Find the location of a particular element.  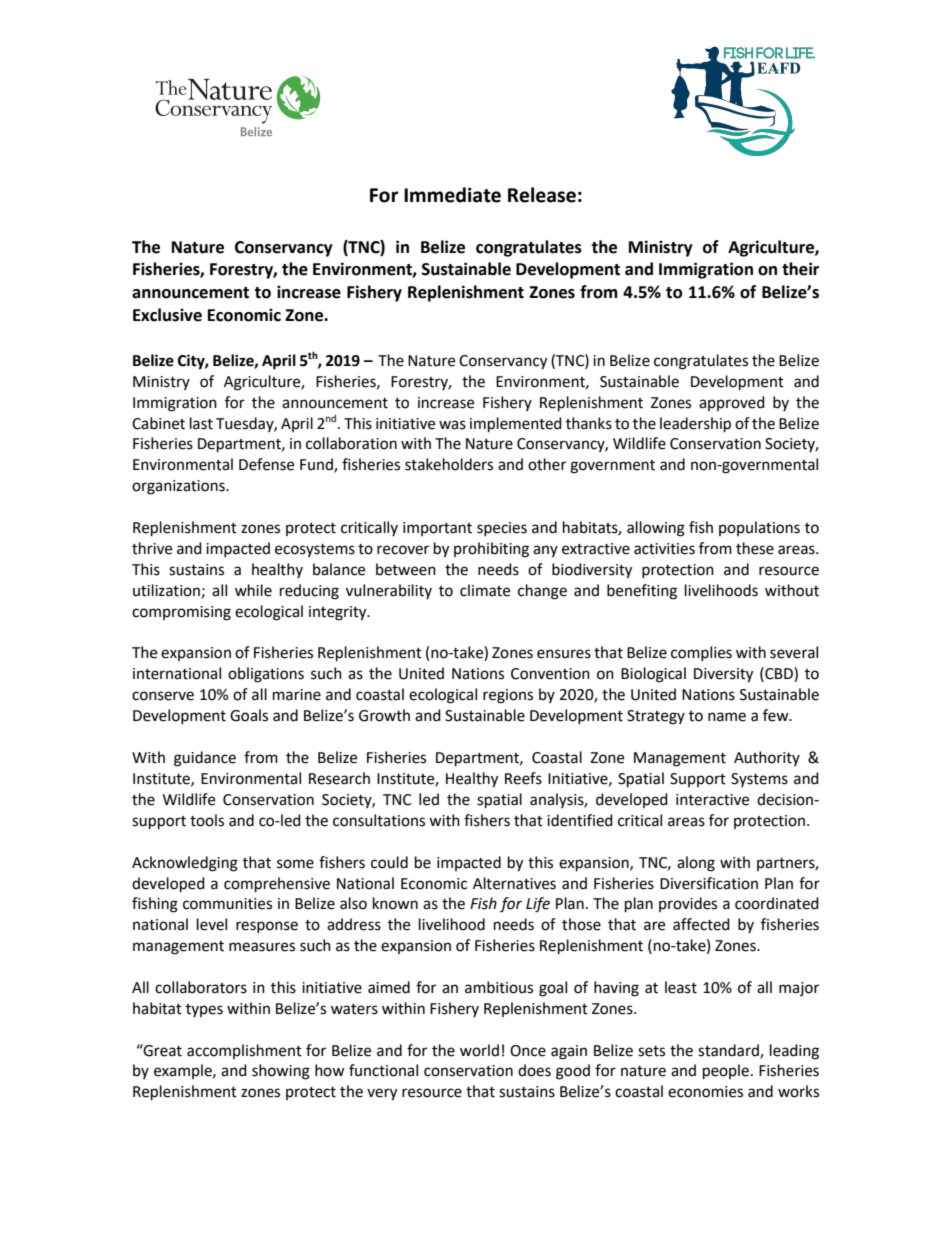

accomplishment is located at coordinates (244, 1051).
